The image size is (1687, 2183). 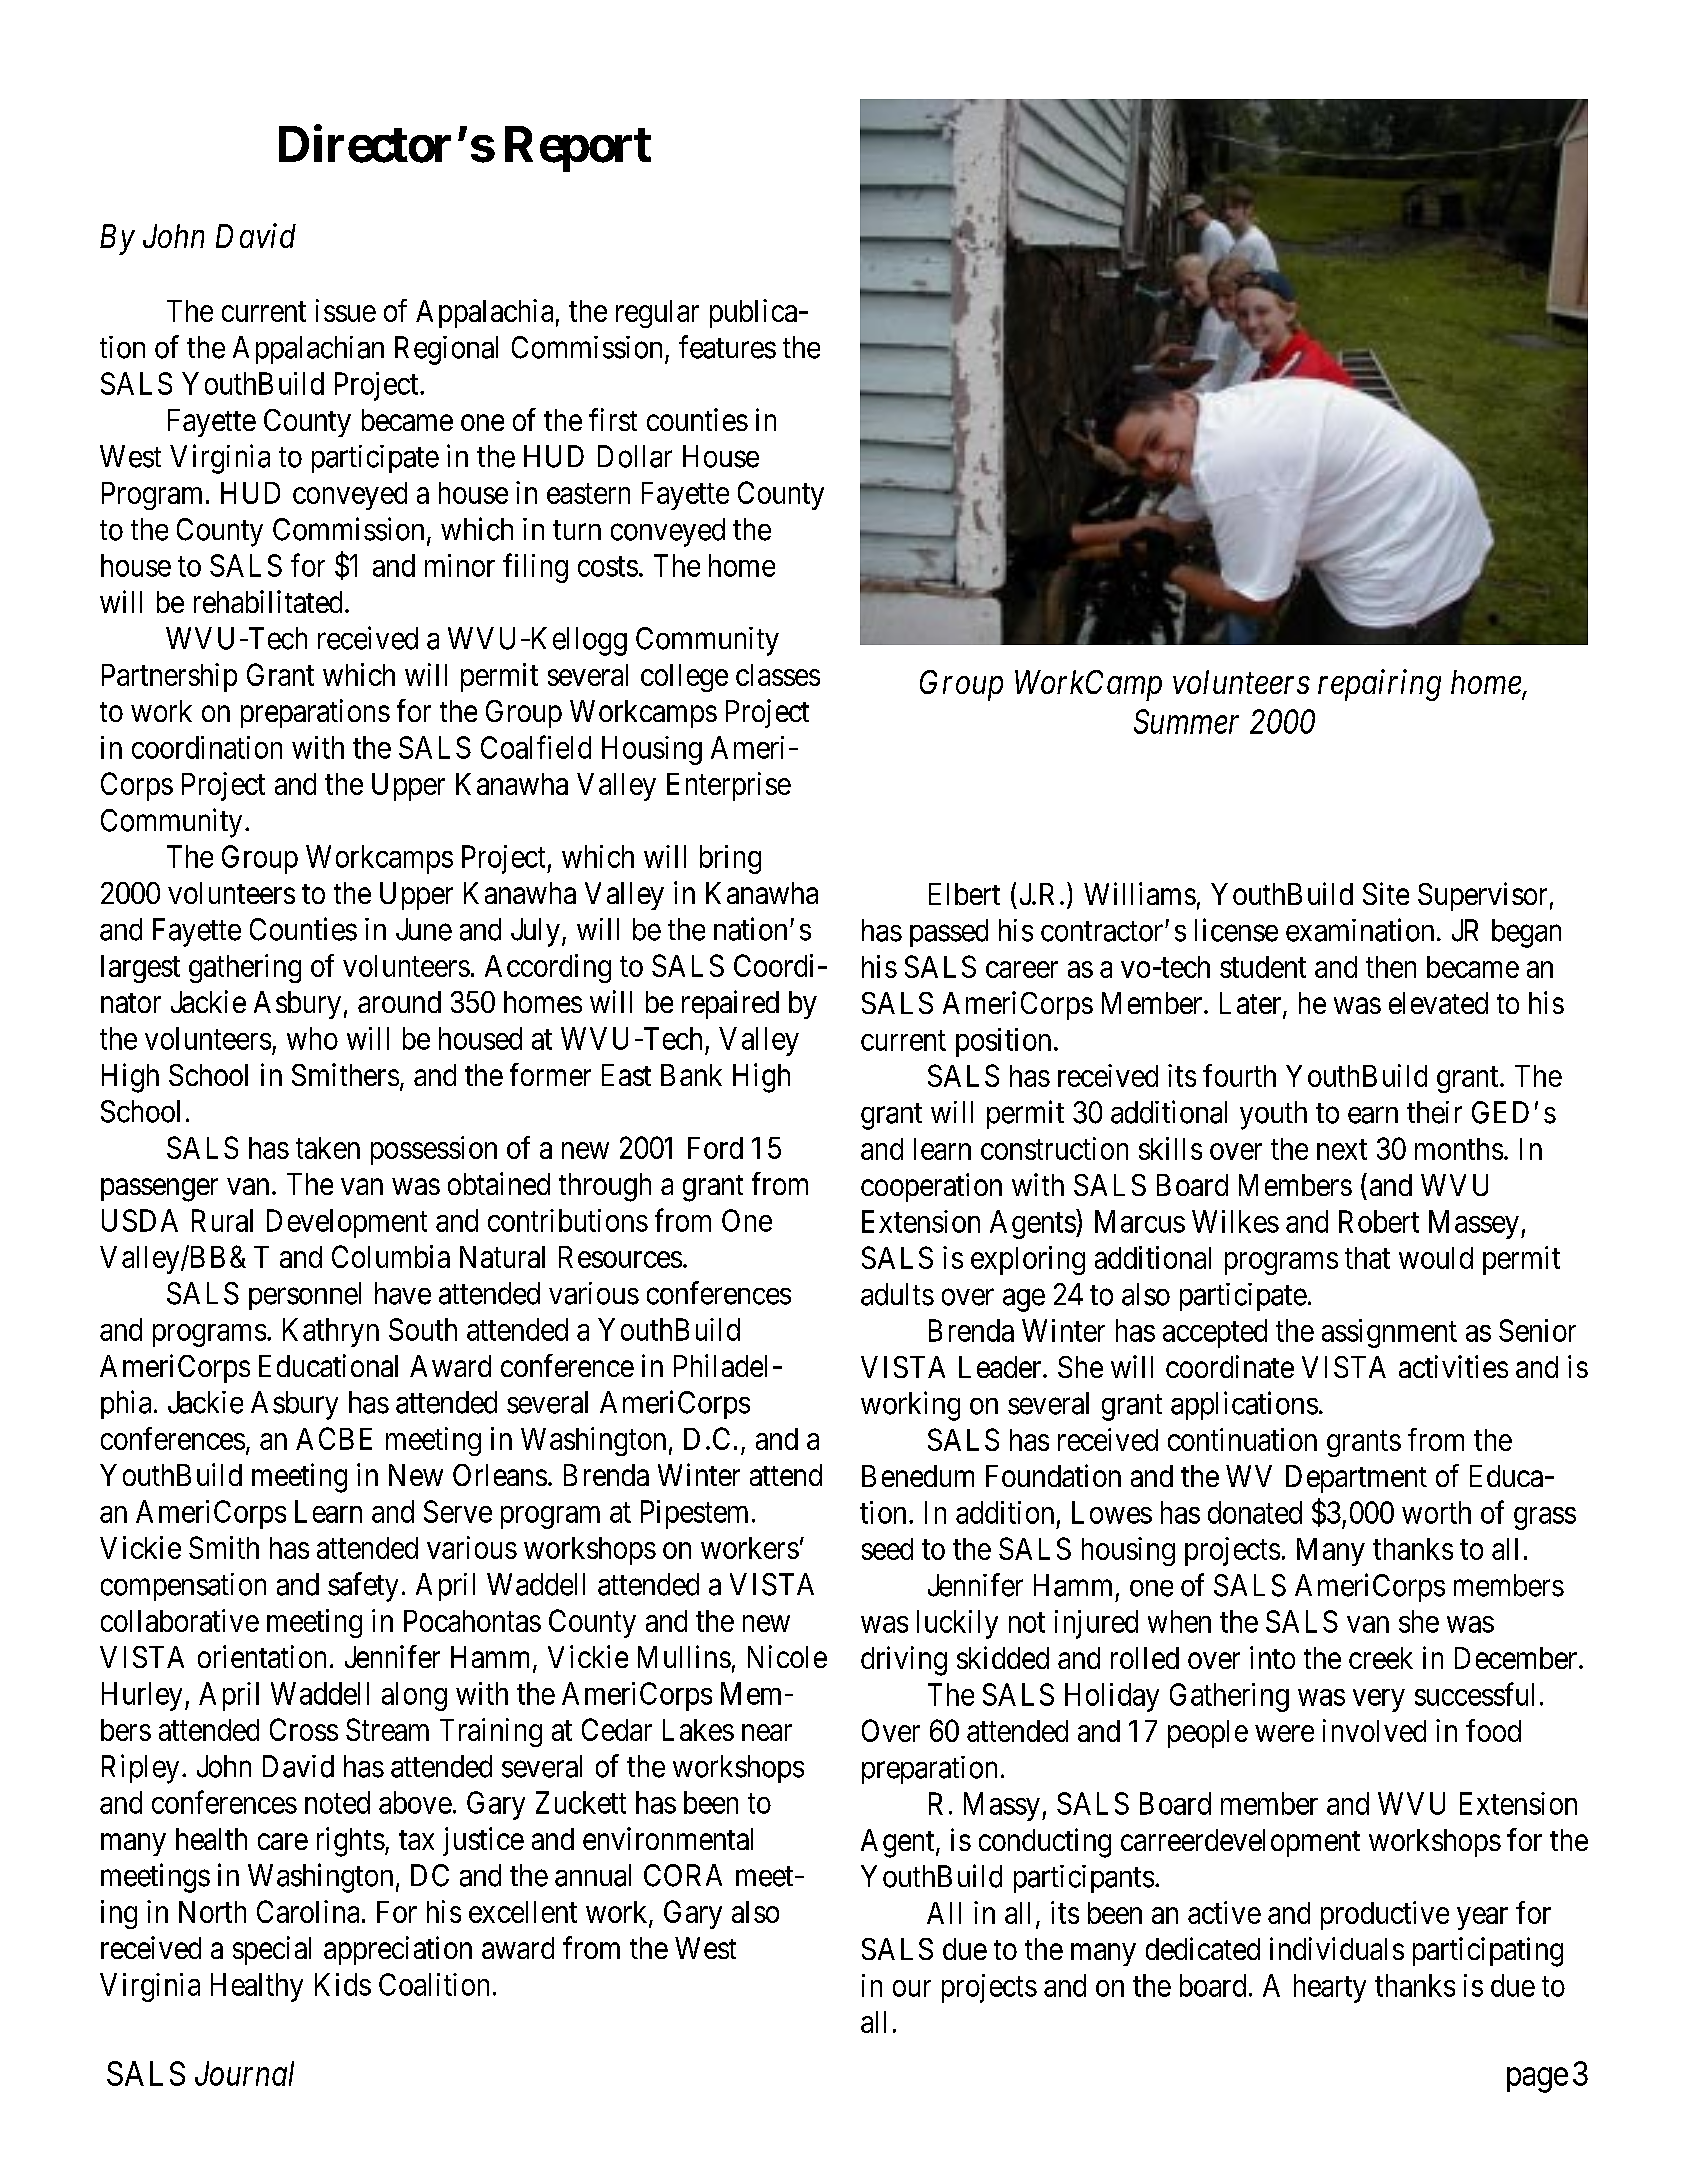 I want to click on Ford, so click(x=715, y=1148).
